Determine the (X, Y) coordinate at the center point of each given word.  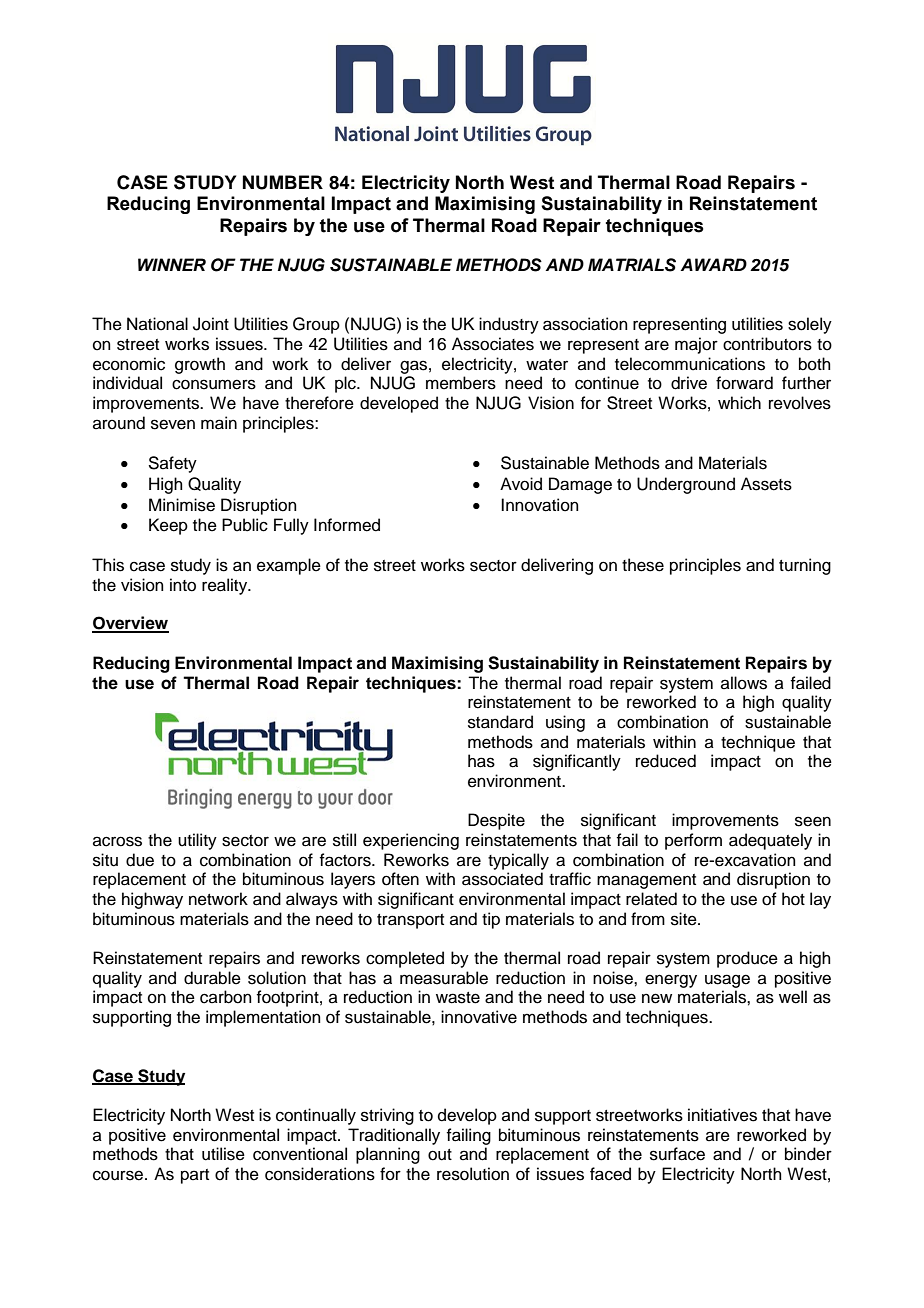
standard (500, 722)
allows (744, 683)
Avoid (521, 484)
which (739, 403)
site (685, 919)
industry (509, 325)
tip (491, 920)
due (140, 860)
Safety (172, 464)
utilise (223, 1154)
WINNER (172, 264)
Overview (130, 624)
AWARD (713, 264)
